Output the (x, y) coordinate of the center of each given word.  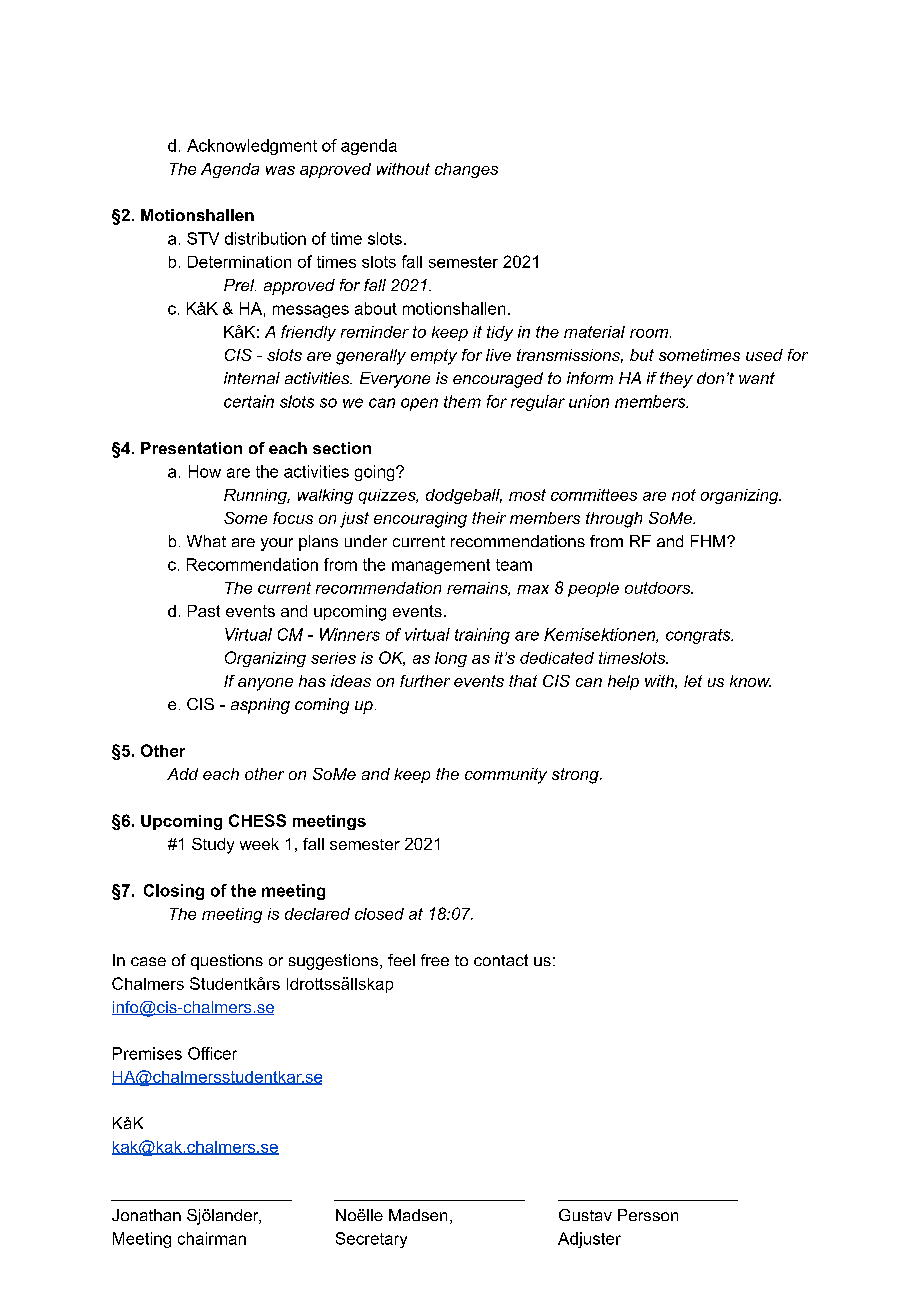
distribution (265, 238)
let (693, 681)
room (650, 333)
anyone (265, 684)
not (684, 495)
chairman (212, 1238)
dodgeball (464, 496)
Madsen (418, 1215)
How (205, 471)
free (435, 960)
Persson (648, 1215)
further (425, 681)
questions (227, 962)
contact (501, 960)
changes (466, 170)
